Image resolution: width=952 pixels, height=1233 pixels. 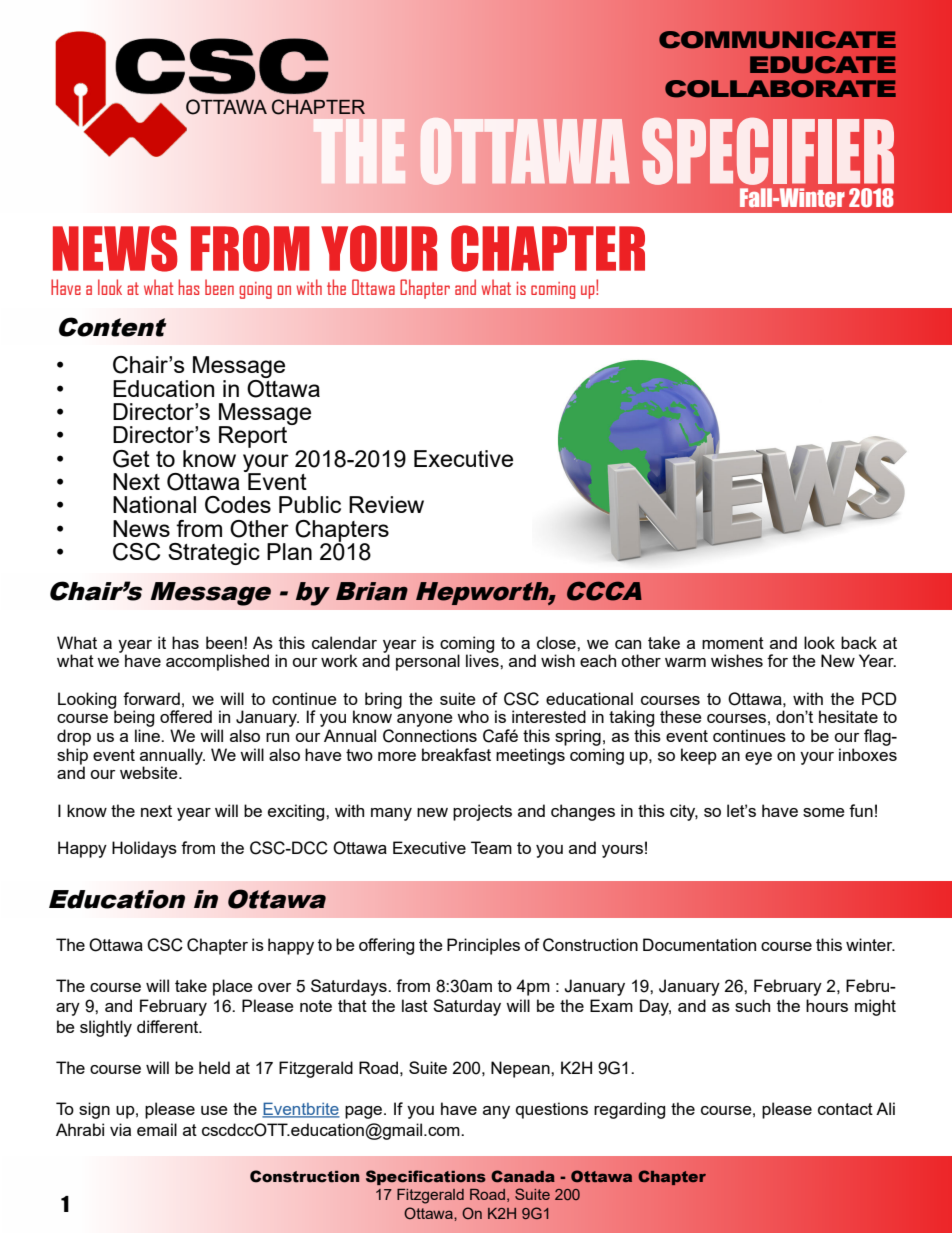 I want to click on Holidays, so click(x=144, y=849).
